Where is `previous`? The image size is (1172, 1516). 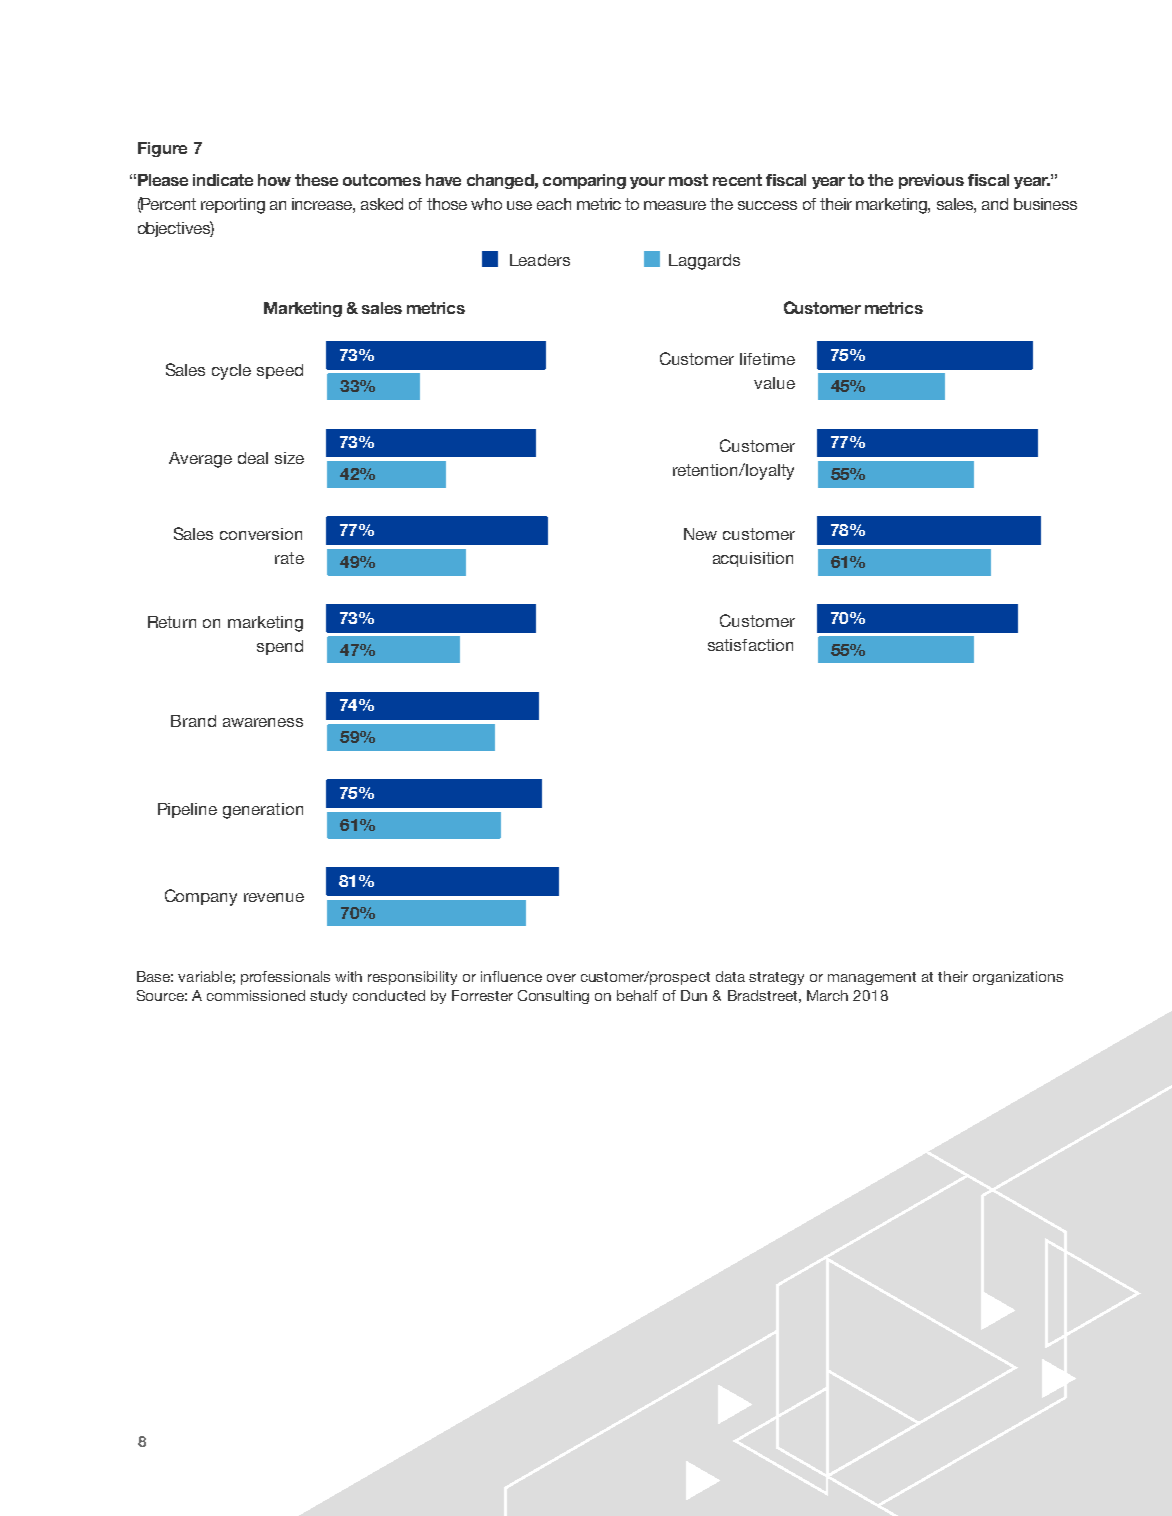
previous is located at coordinates (931, 181).
